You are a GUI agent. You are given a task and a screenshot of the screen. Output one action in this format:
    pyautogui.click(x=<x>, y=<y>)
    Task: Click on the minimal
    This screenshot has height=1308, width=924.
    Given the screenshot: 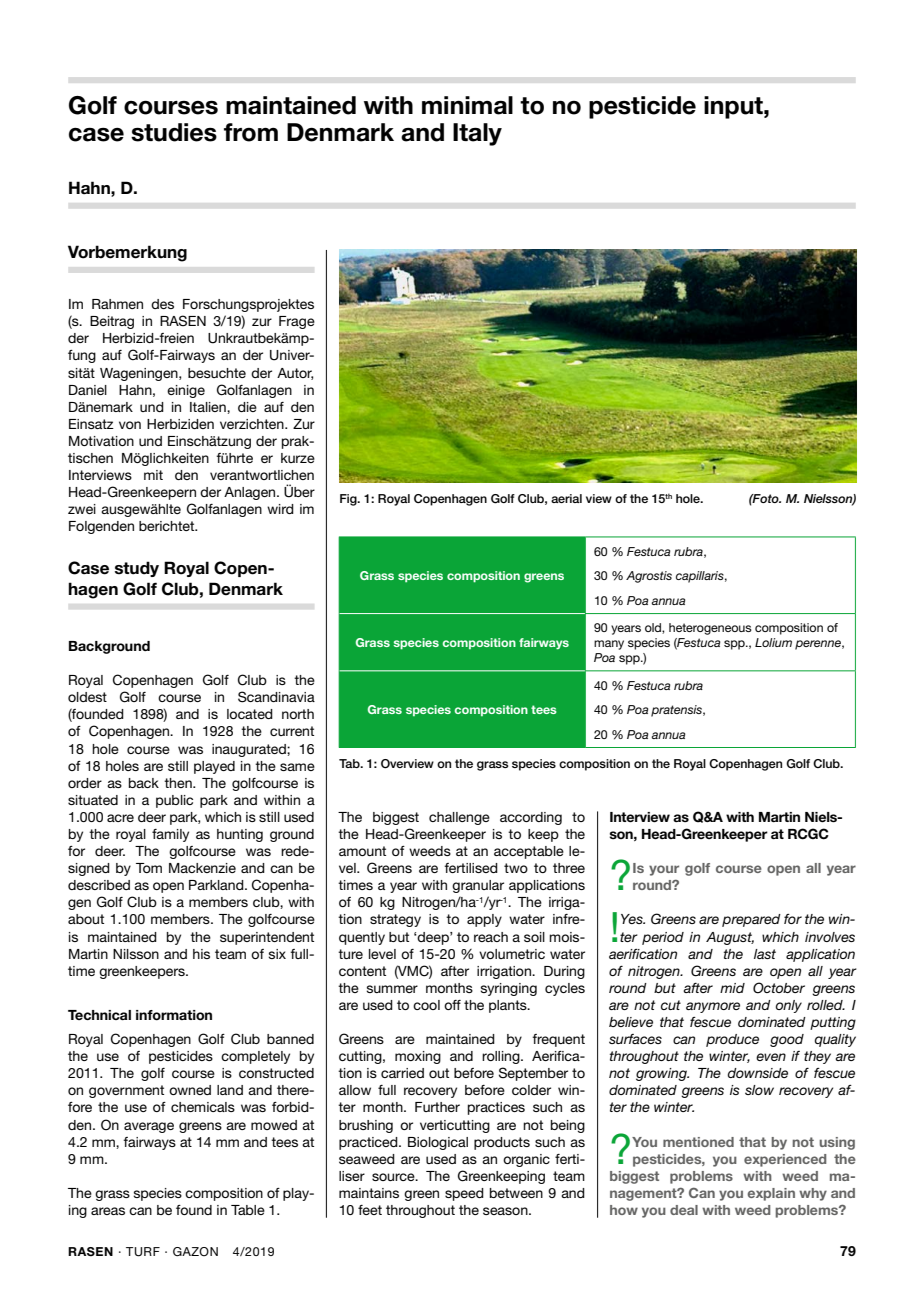 What is the action you would take?
    pyautogui.click(x=467, y=105)
